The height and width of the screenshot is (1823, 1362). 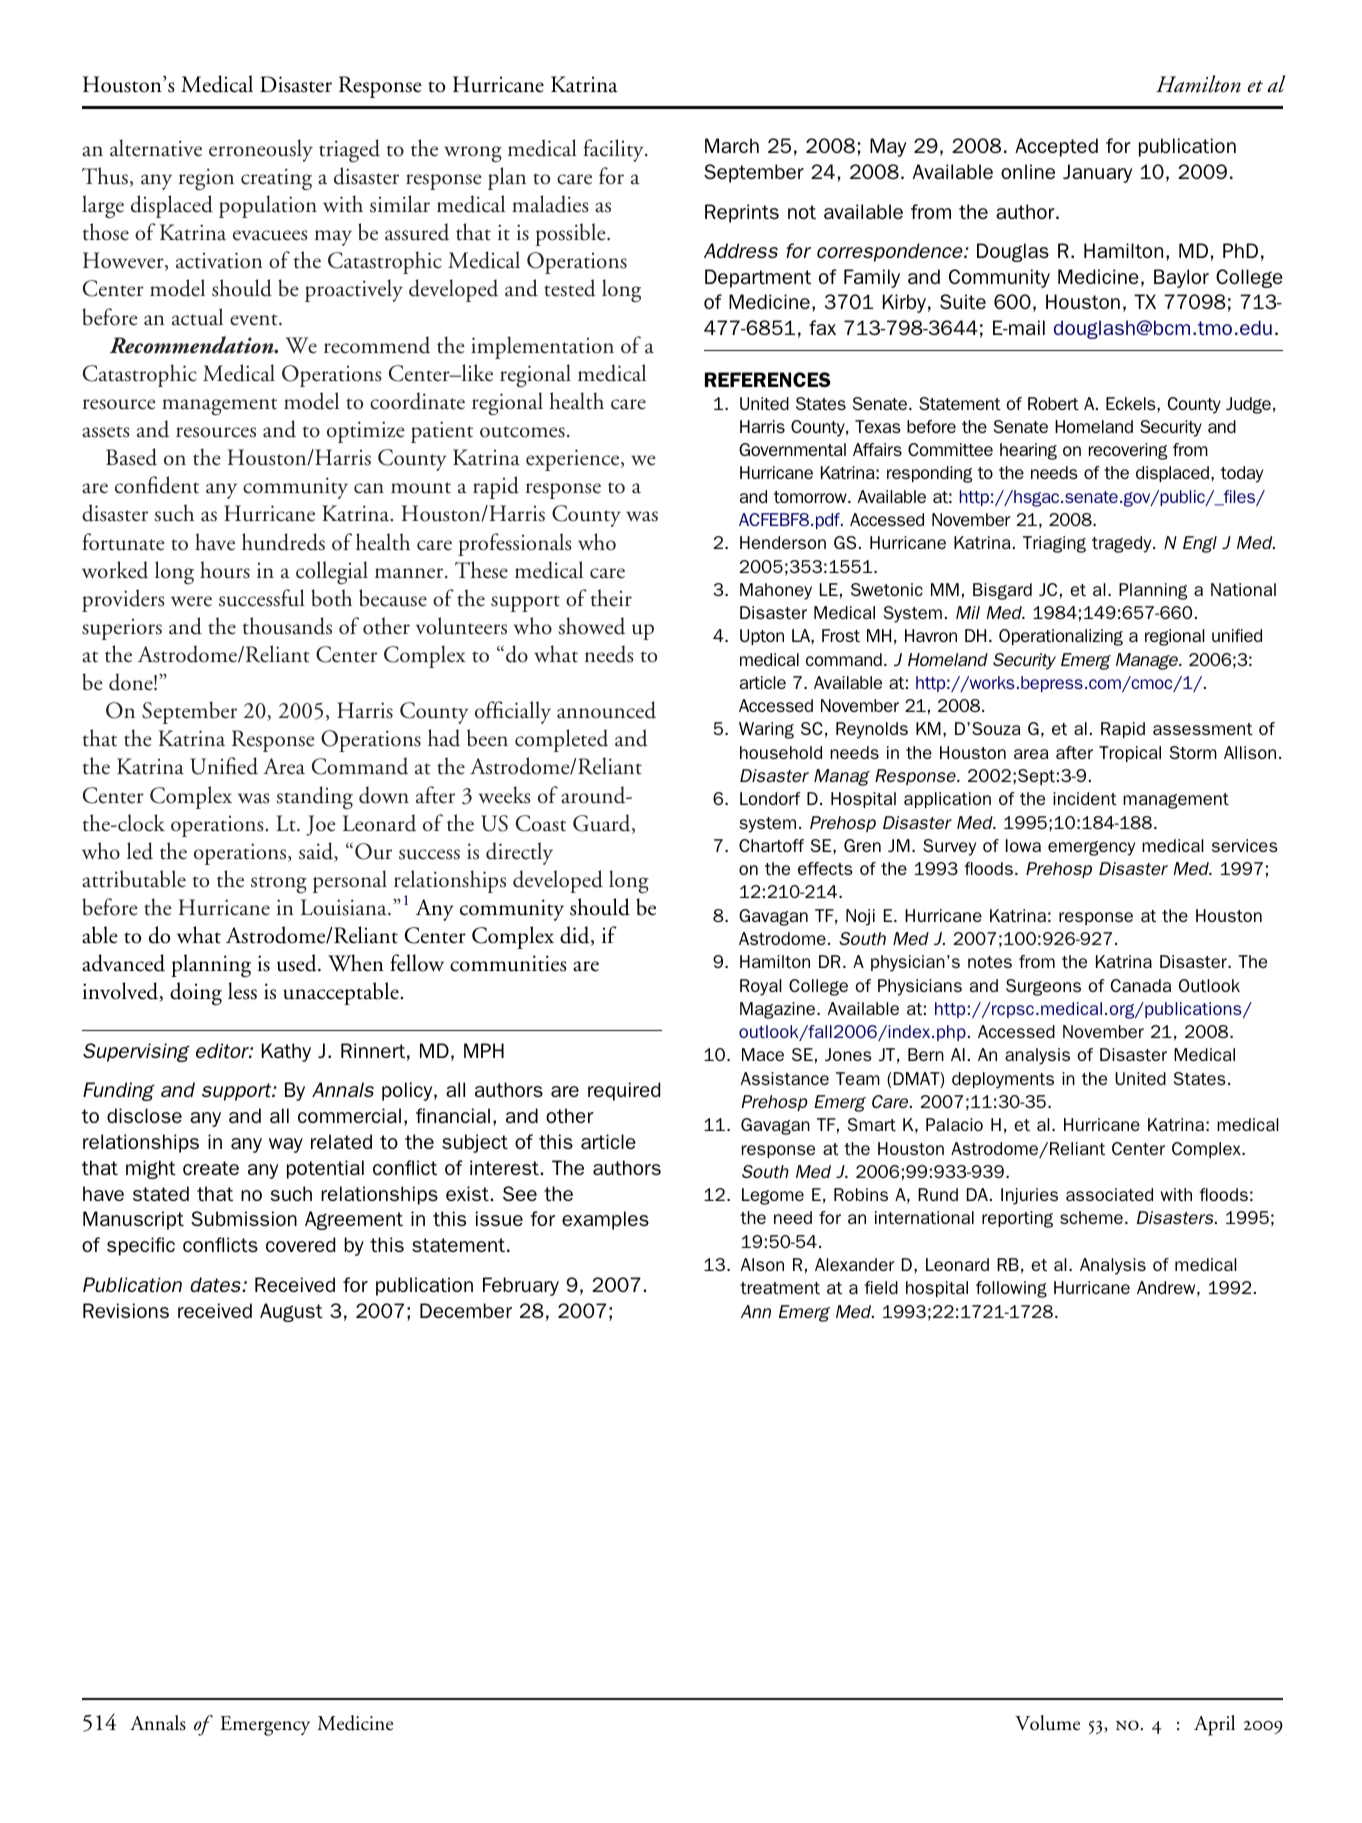 What do you see at coordinates (1214, 1725) in the screenshot?
I see `April` at bounding box center [1214, 1725].
